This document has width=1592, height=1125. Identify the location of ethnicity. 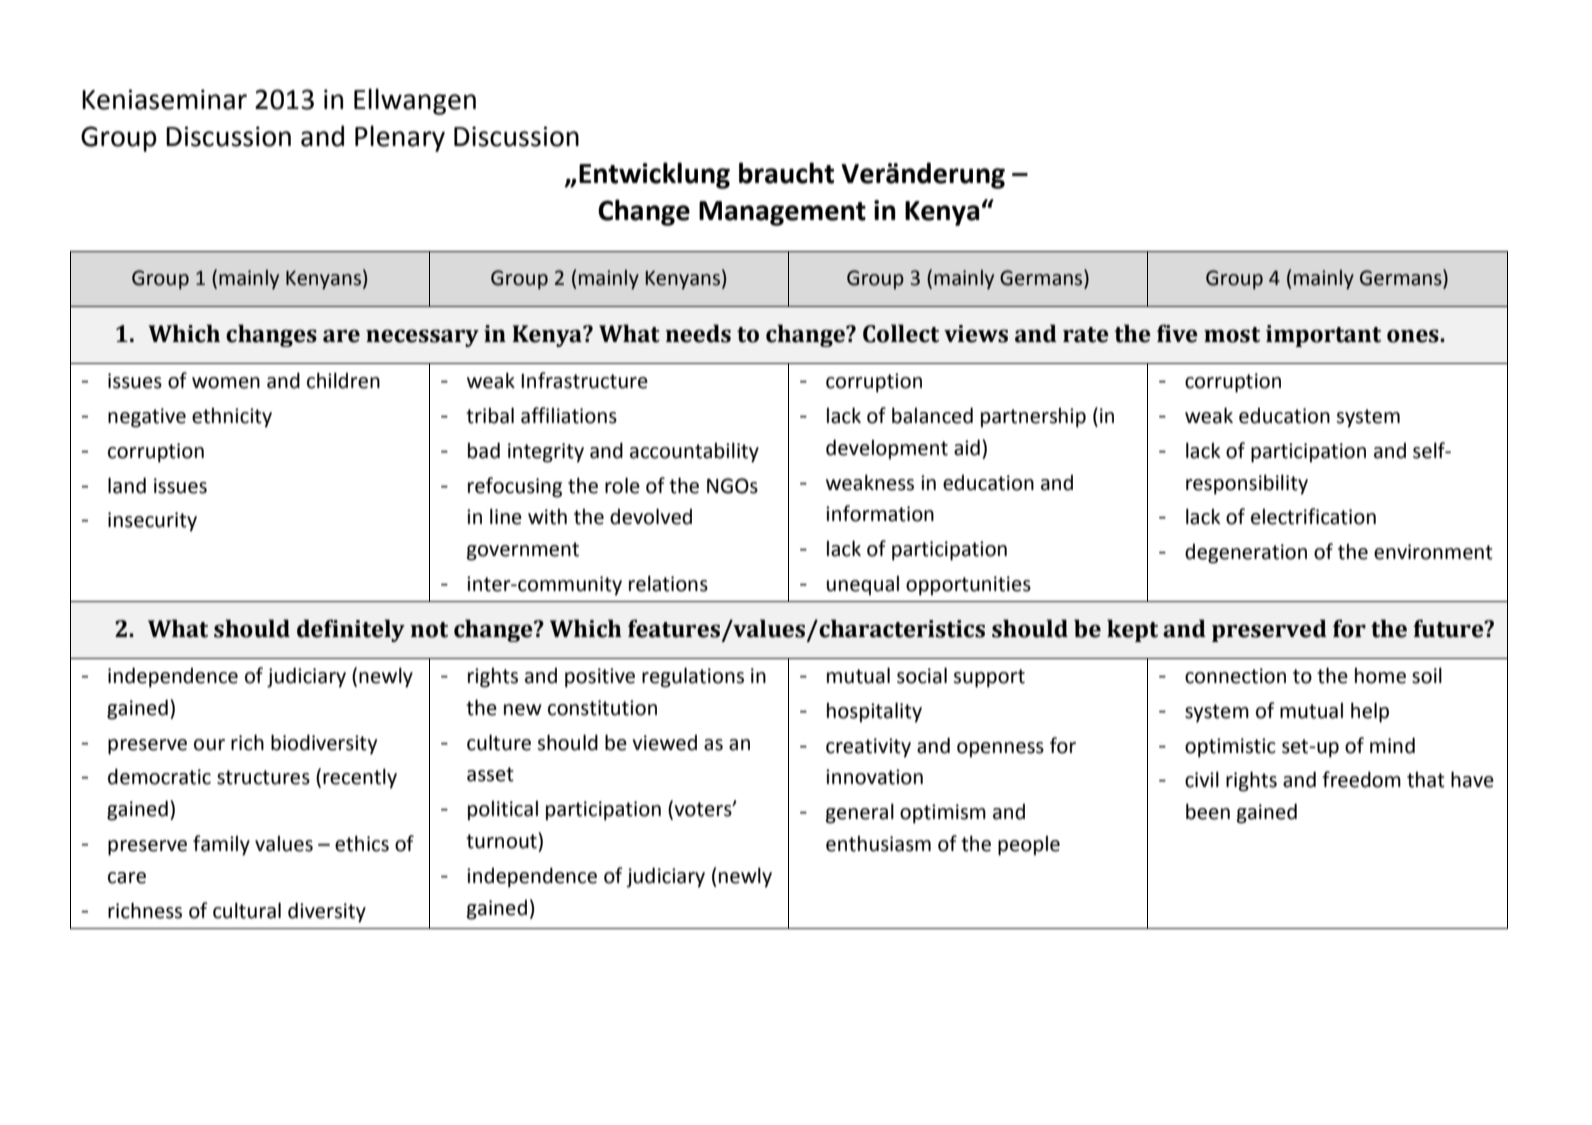
(232, 418).
